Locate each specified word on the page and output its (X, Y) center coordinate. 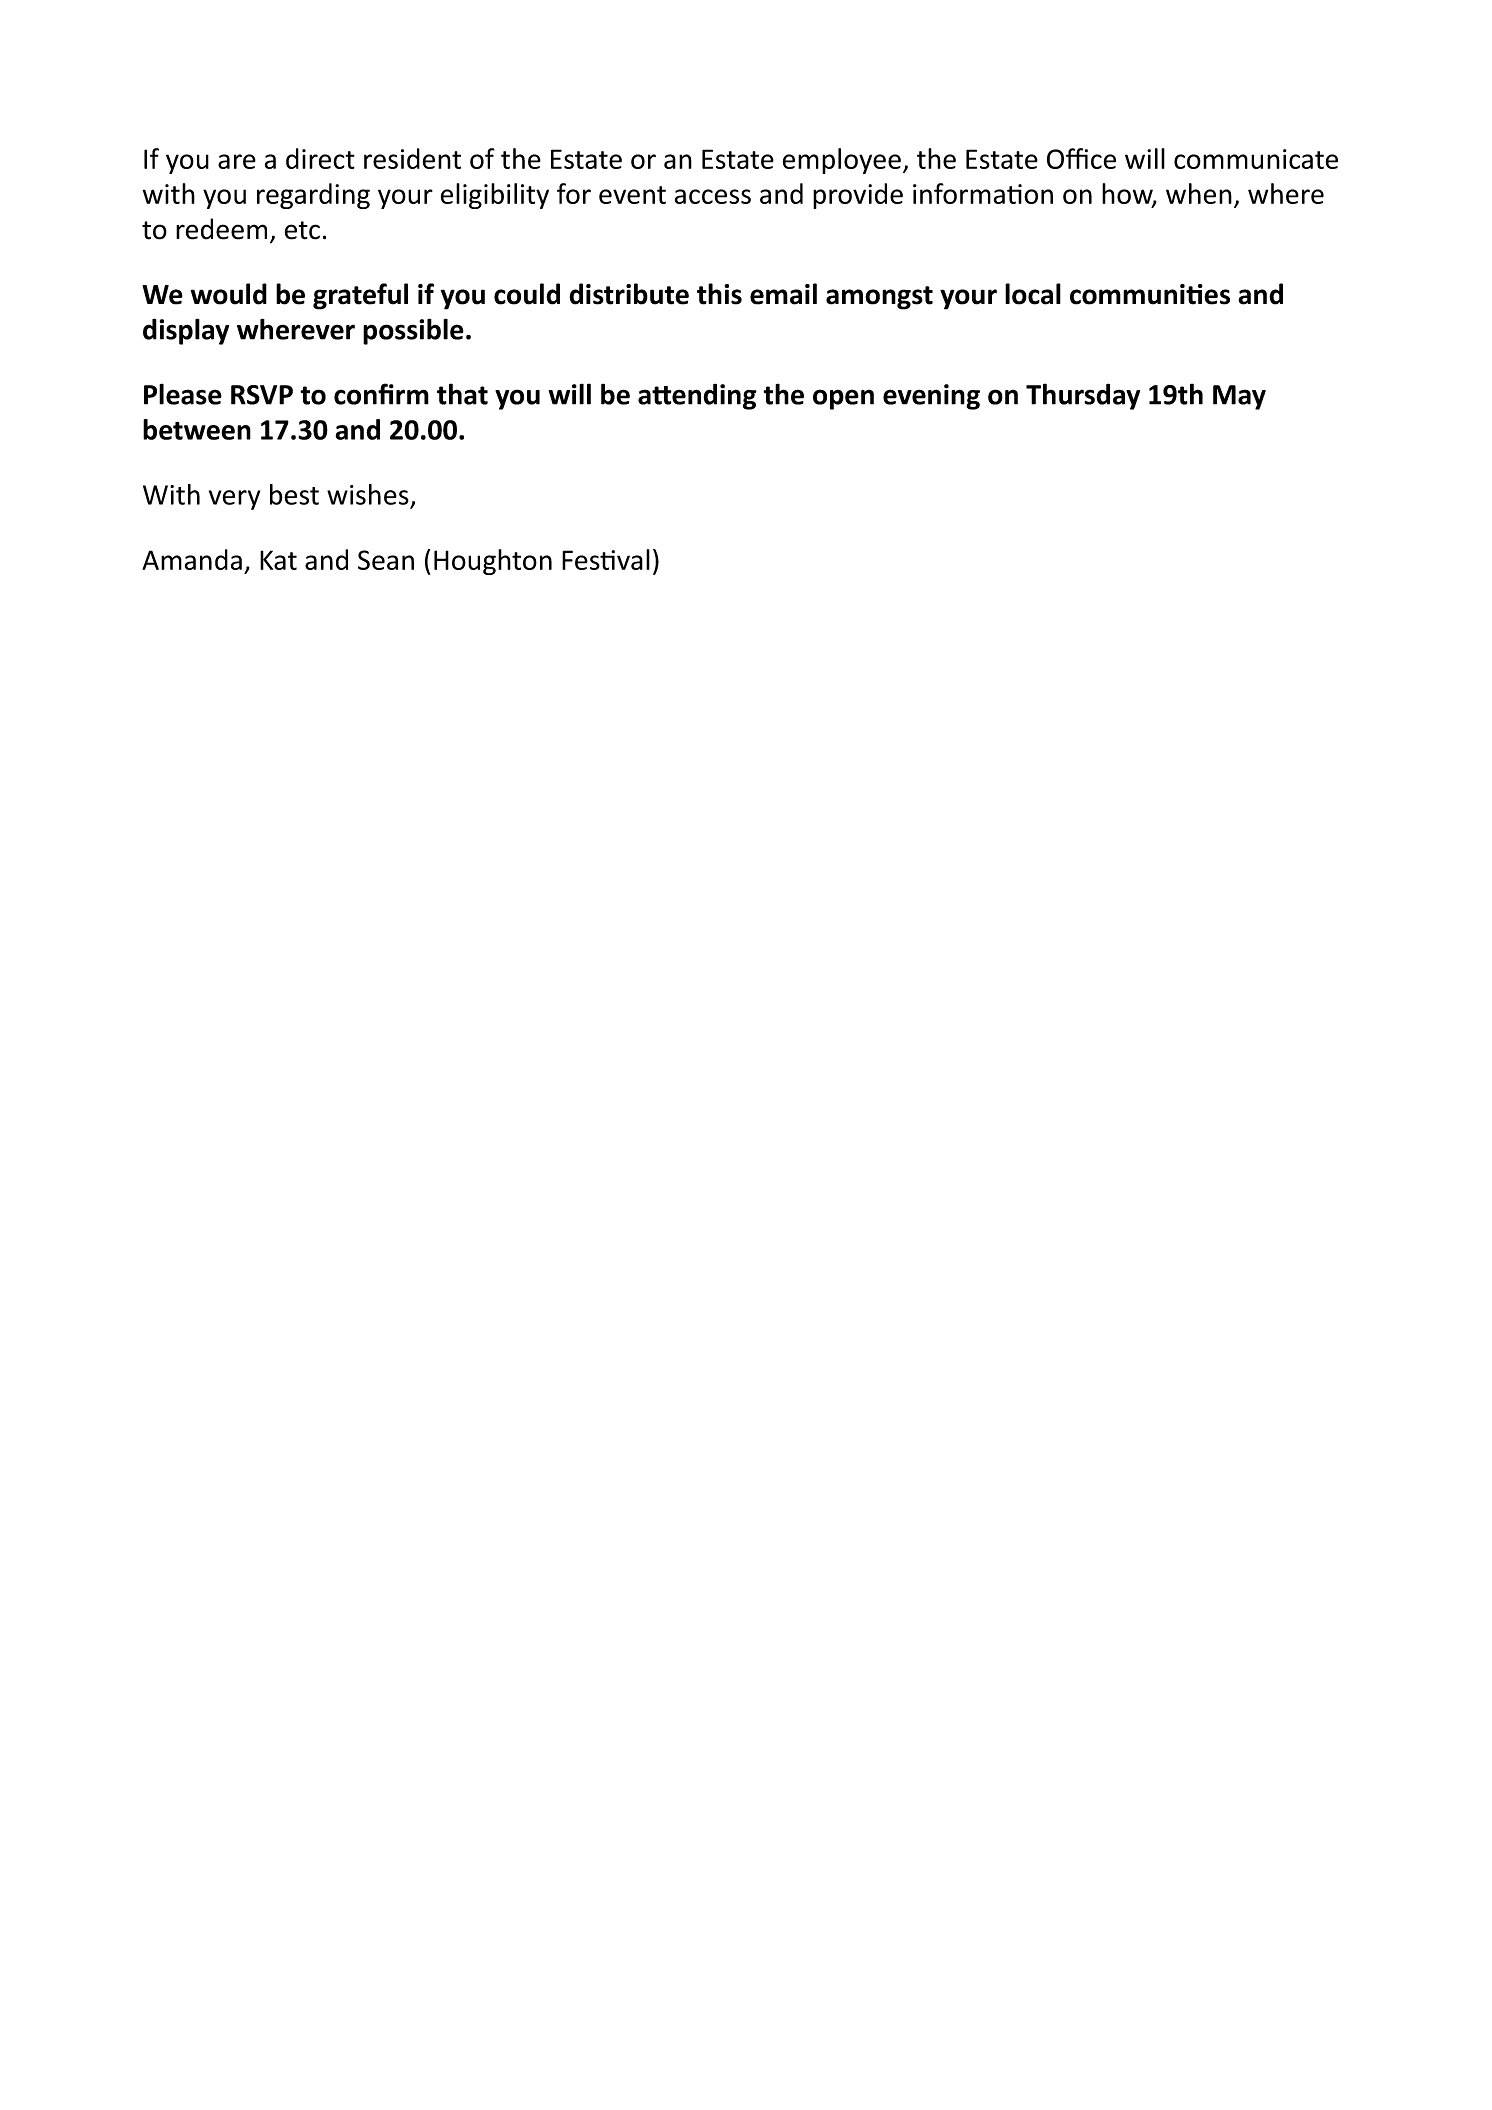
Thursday (1083, 396)
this (719, 294)
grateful (360, 296)
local (1033, 294)
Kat (278, 560)
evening (931, 397)
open (843, 399)
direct (320, 158)
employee (842, 161)
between (197, 429)
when (1199, 193)
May (1239, 397)
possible (413, 331)
